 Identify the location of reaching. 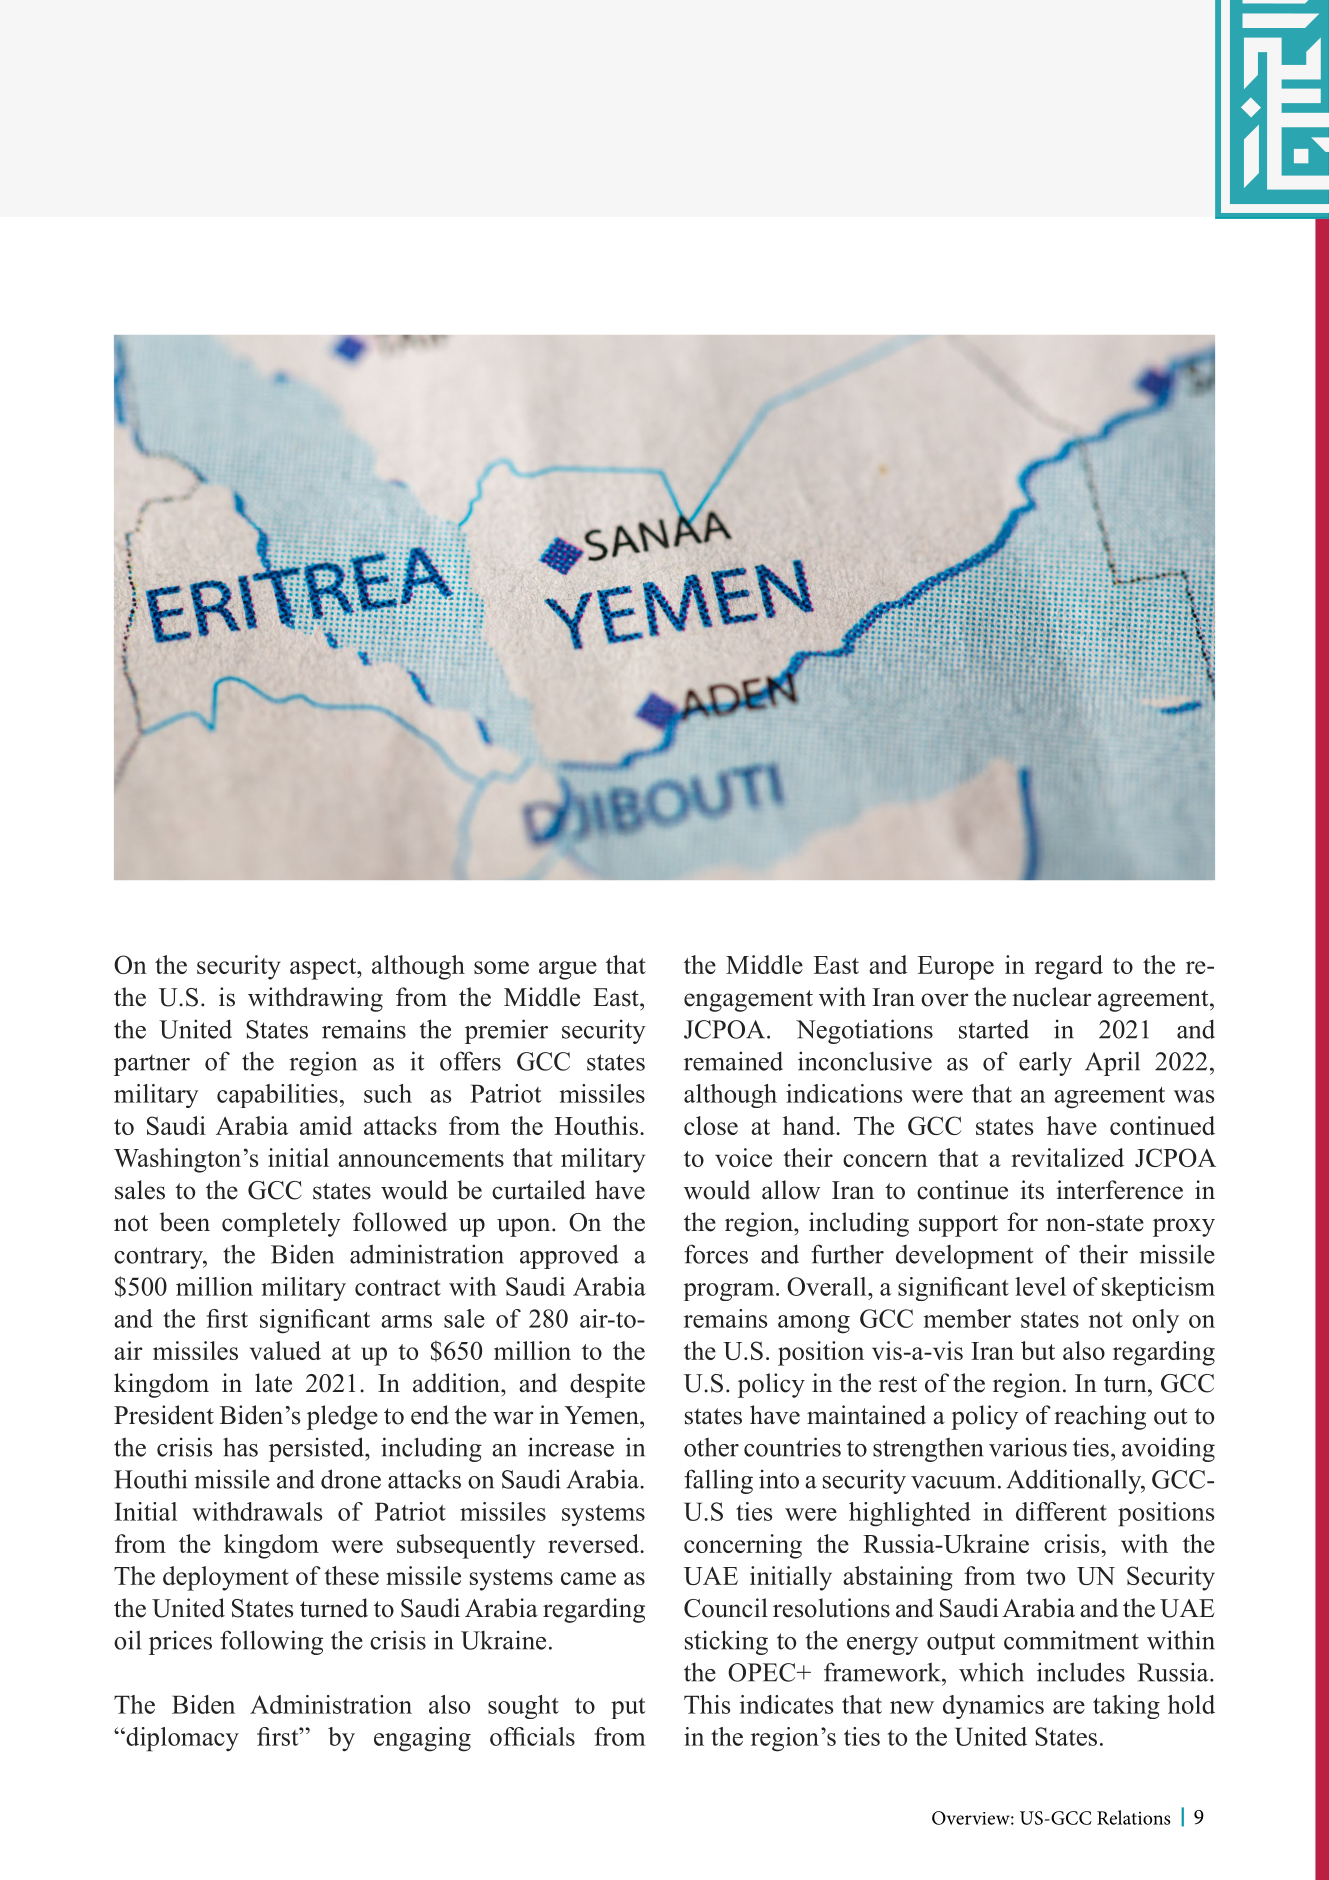
(1100, 1417).
